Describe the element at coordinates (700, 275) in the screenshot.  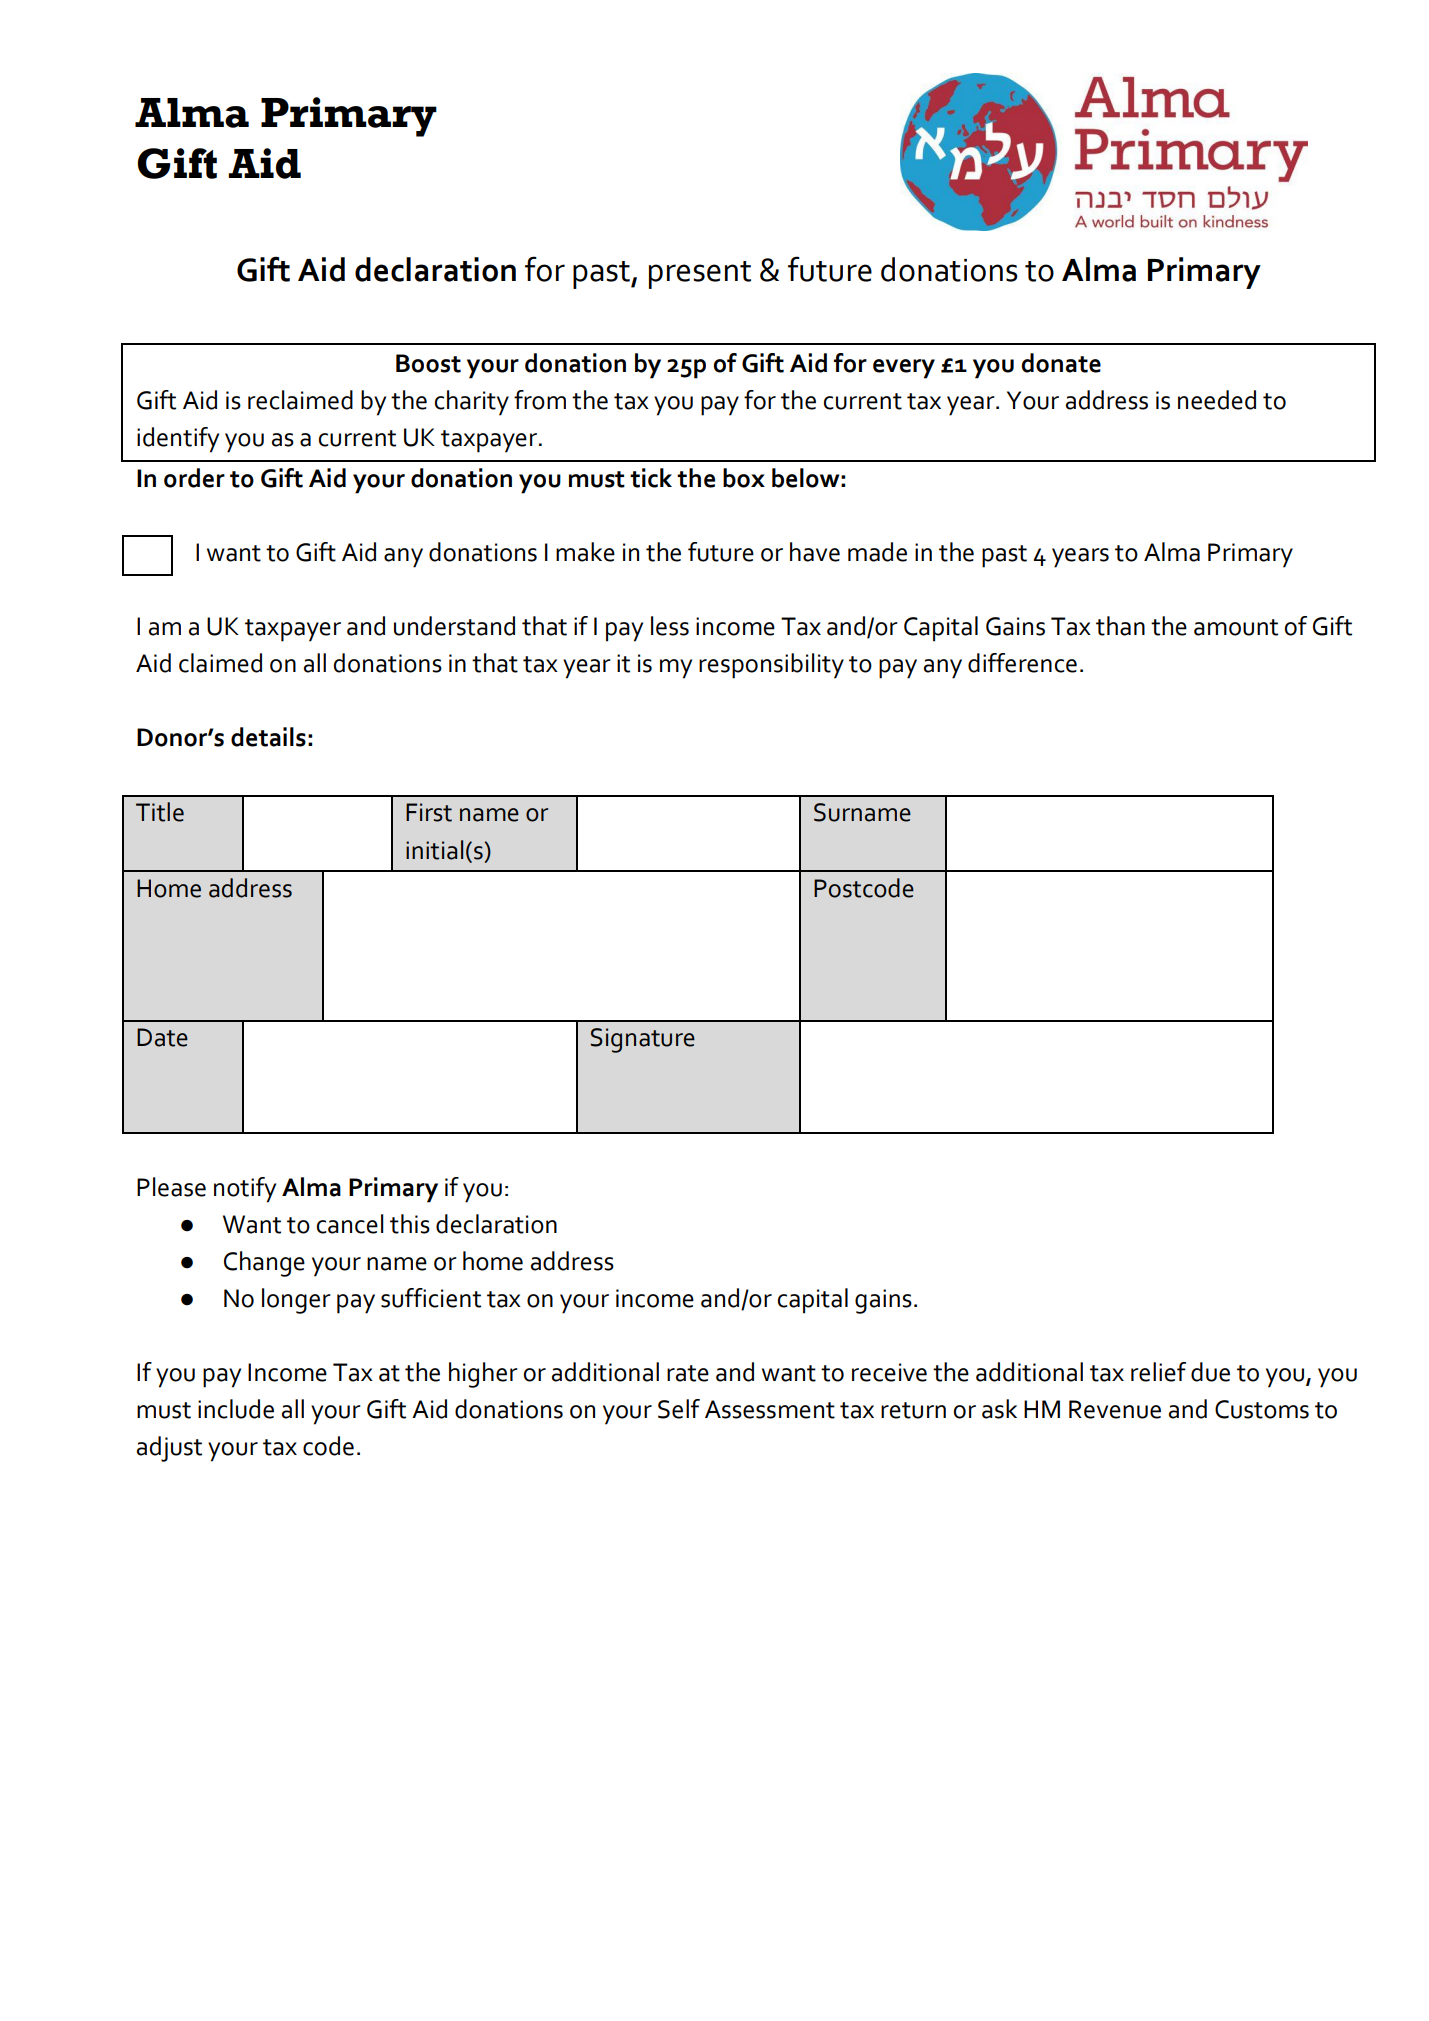
I see `present` at that location.
